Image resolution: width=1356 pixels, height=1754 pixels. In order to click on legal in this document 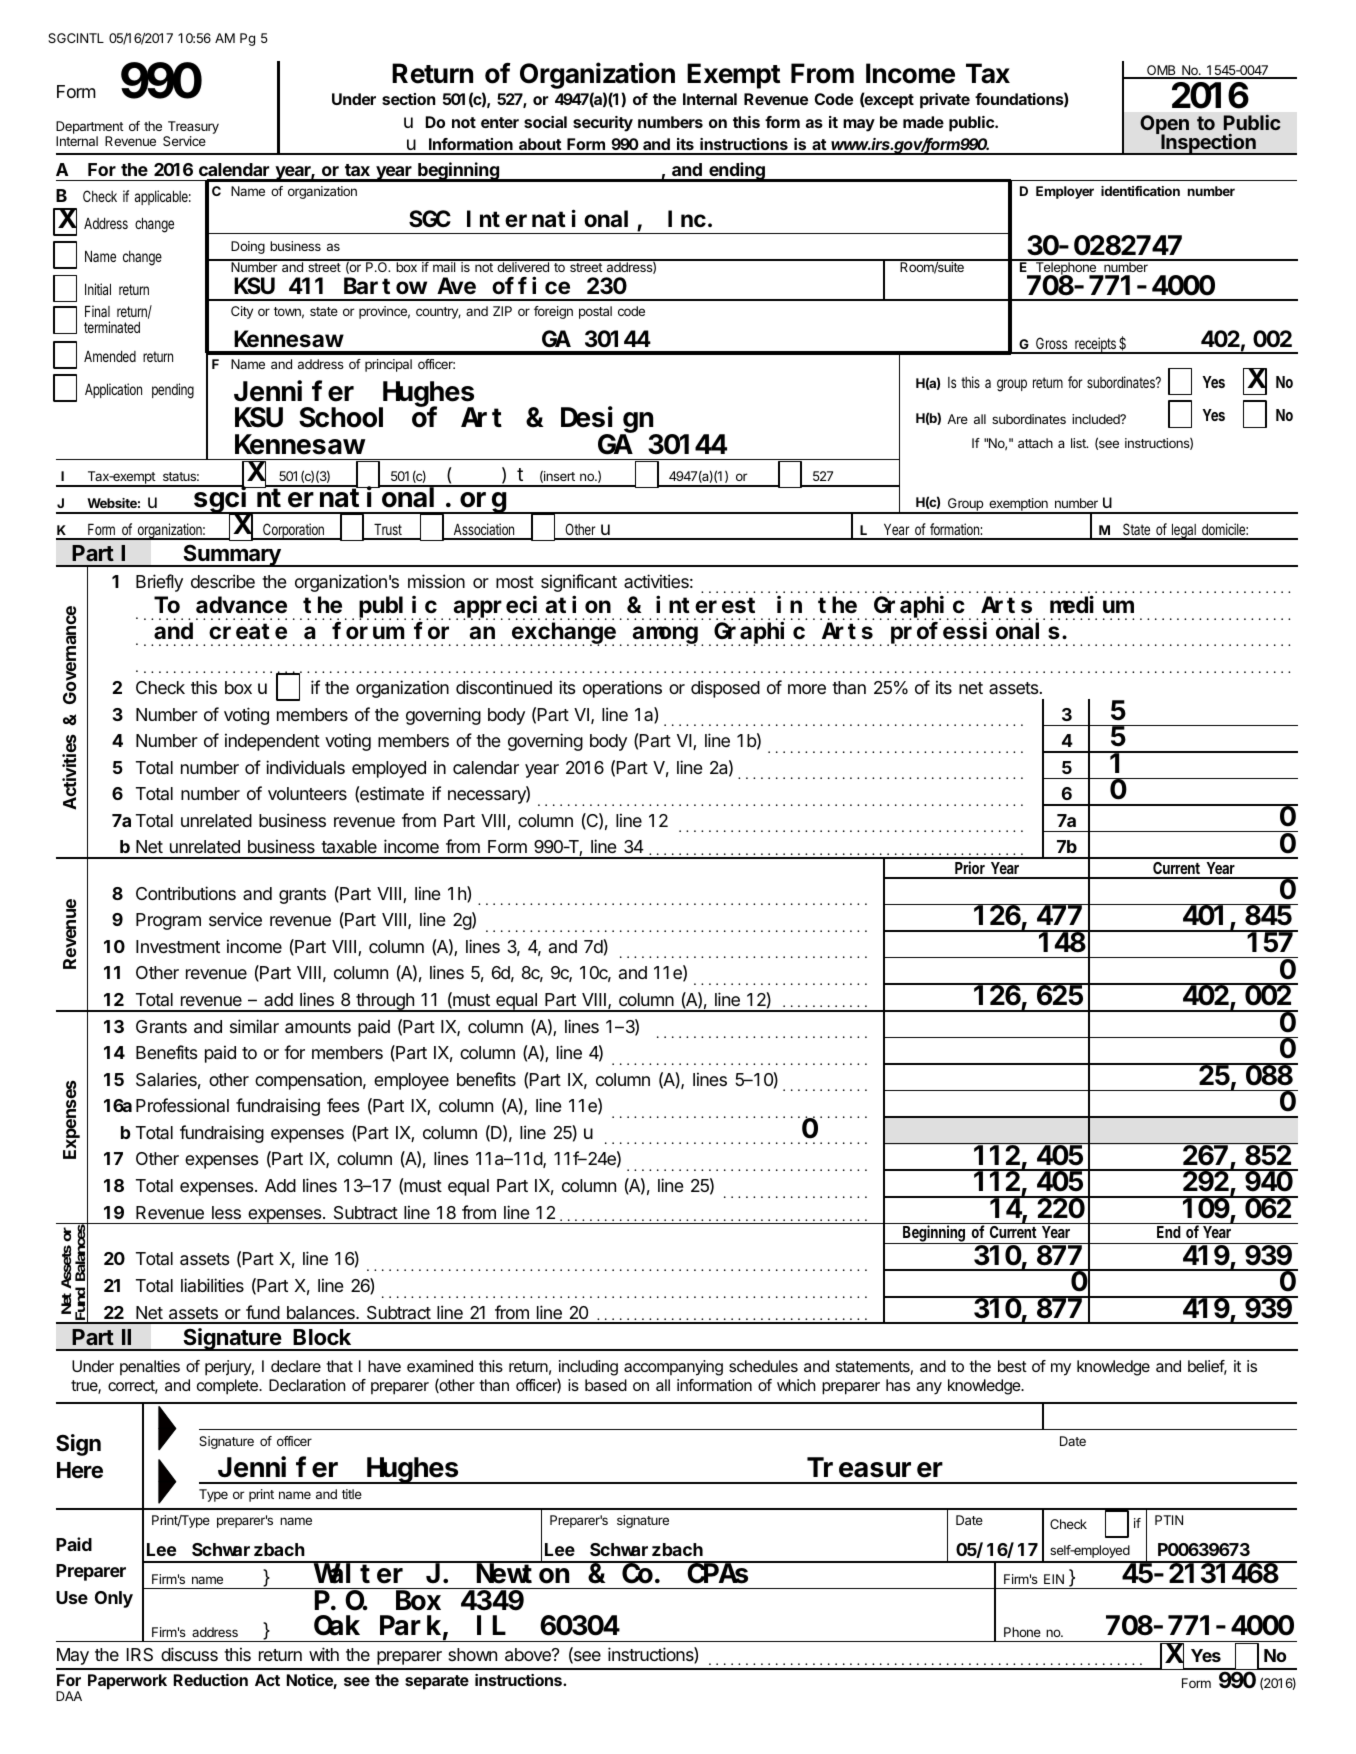, I will do `click(1184, 531)`.
